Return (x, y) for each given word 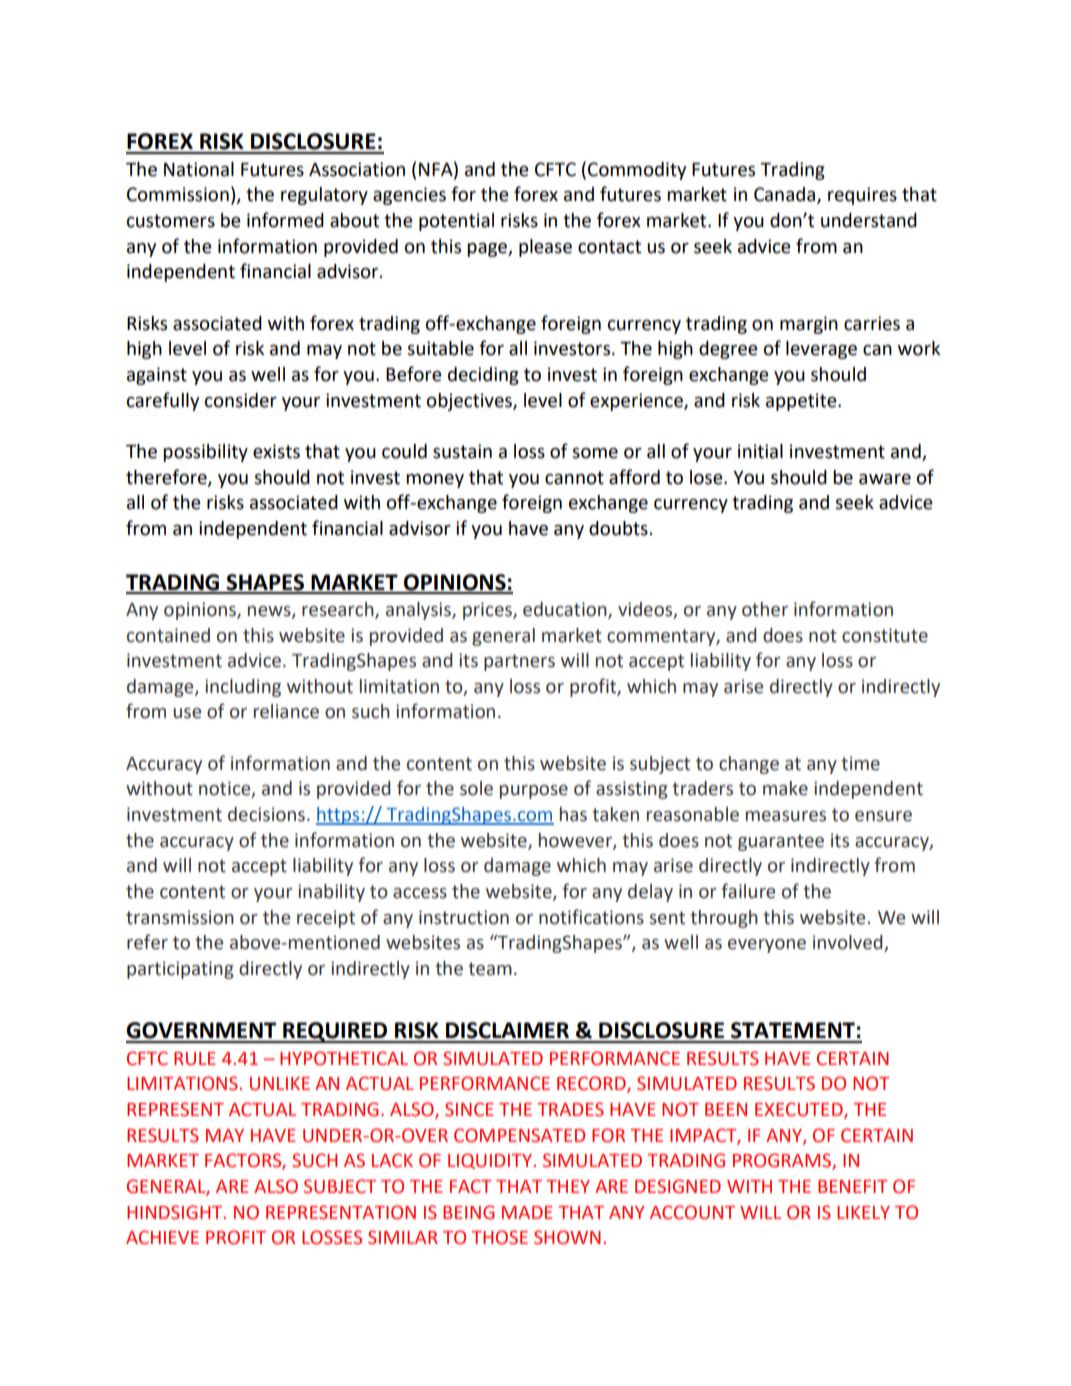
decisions (266, 814)
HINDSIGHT (176, 1212)
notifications (591, 917)
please (545, 248)
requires (862, 196)
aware (885, 479)
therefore (167, 477)
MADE (527, 1212)
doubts (618, 528)
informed (285, 220)
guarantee (781, 842)
